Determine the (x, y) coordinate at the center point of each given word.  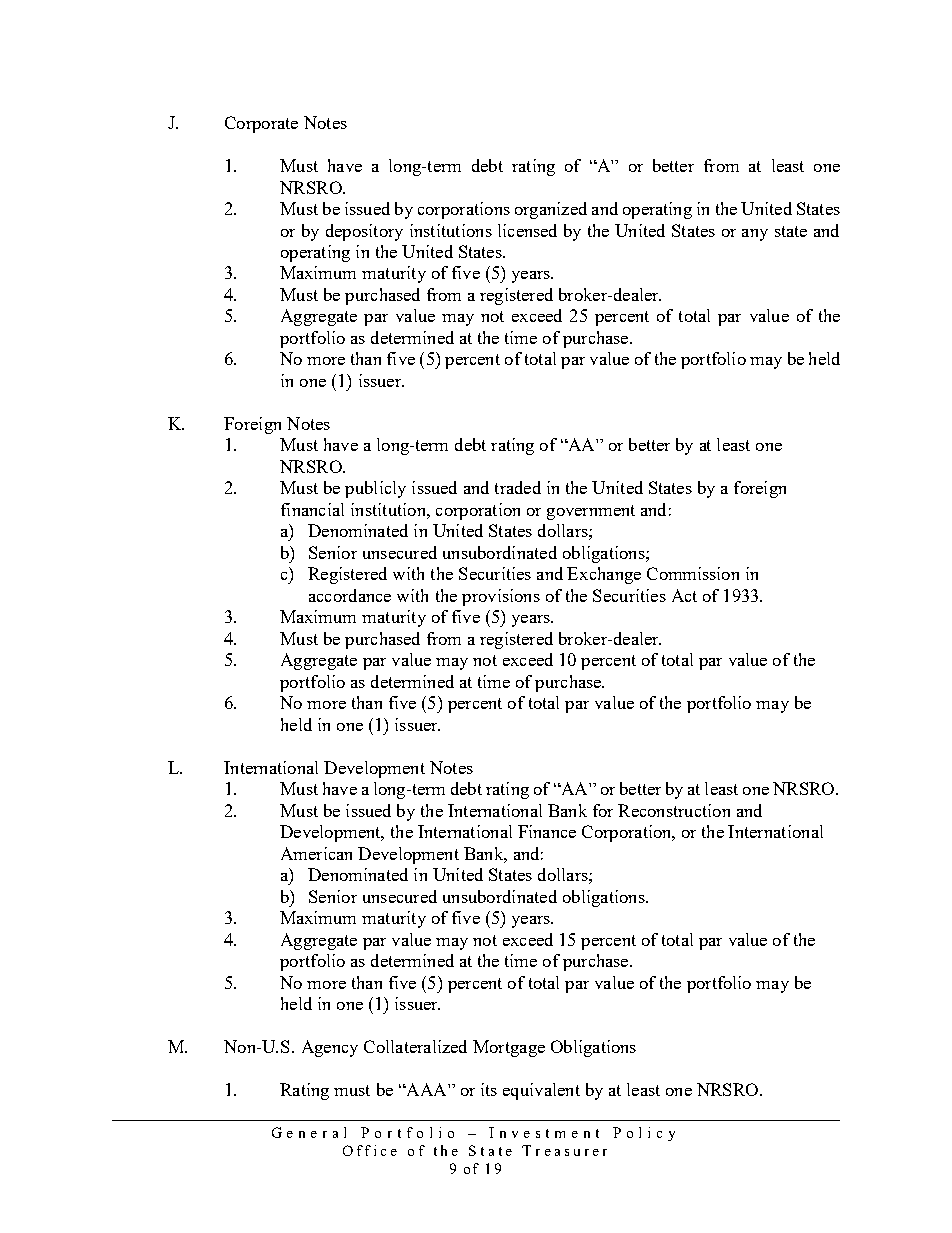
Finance (547, 831)
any (755, 235)
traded (518, 487)
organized (551, 210)
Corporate (261, 124)
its (489, 1089)
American (316, 853)
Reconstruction (674, 810)
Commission (693, 573)
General (309, 1132)
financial (312, 509)
